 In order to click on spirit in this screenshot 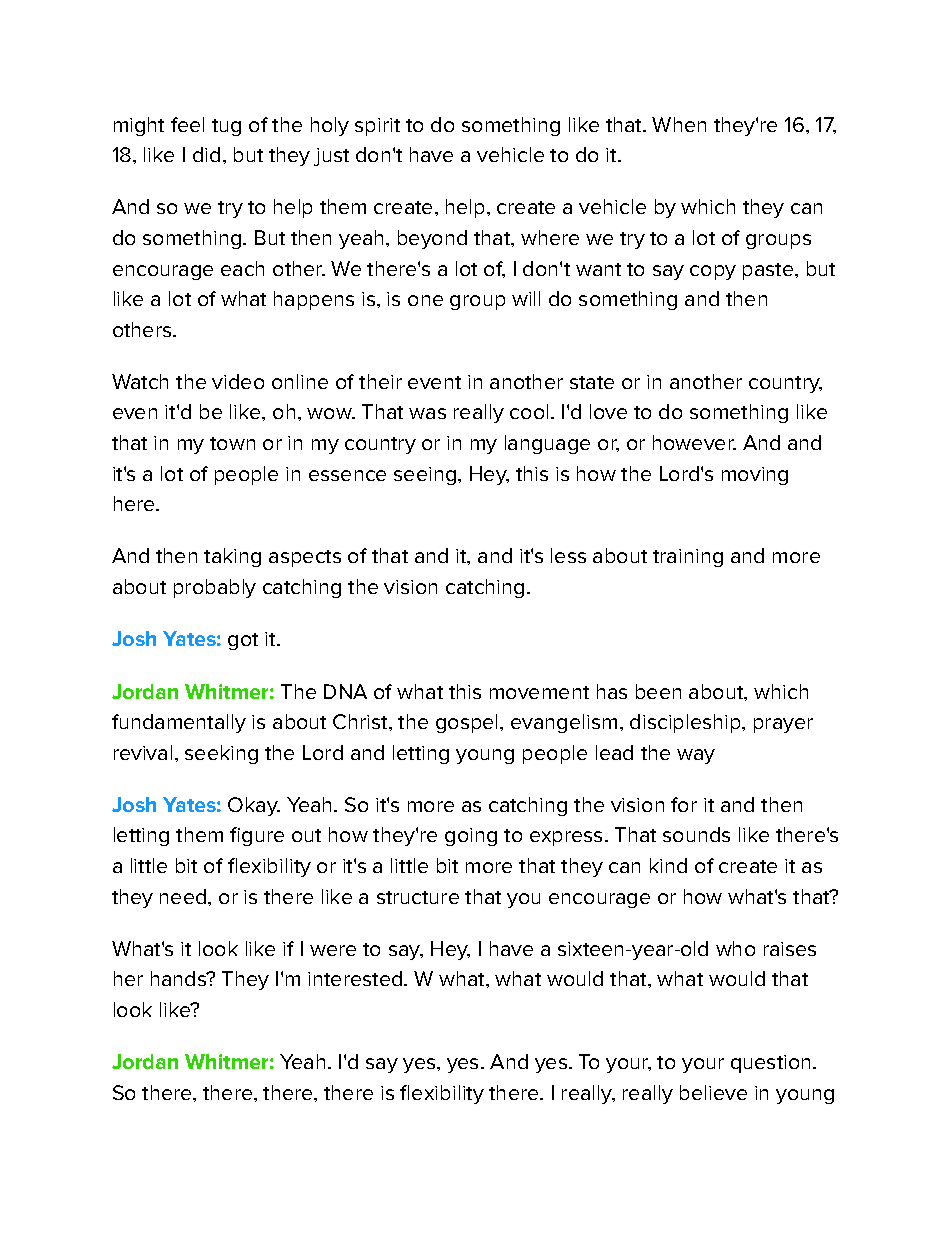, I will do `click(377, 127)`.
